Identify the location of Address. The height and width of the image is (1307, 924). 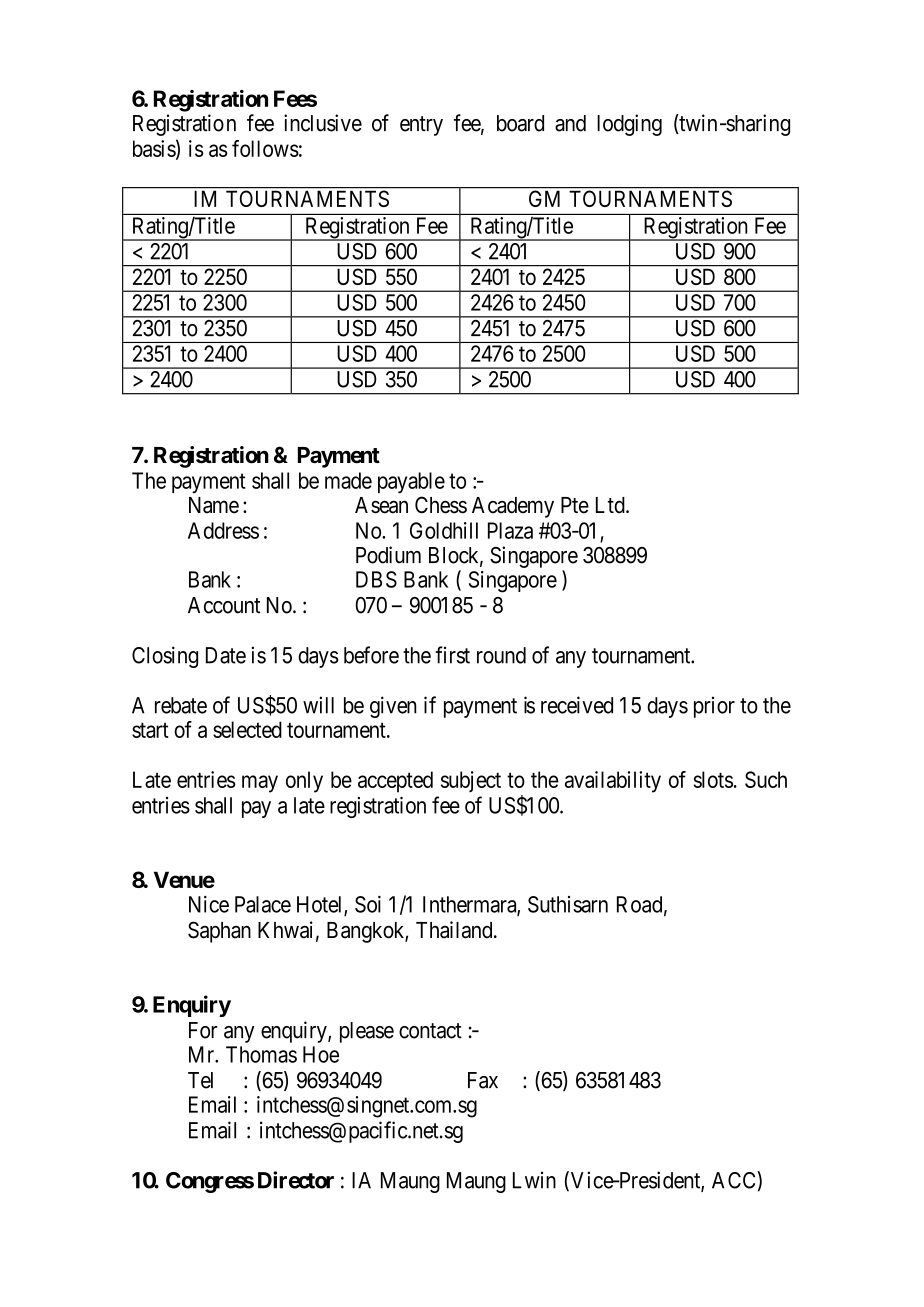
(223, 530).
